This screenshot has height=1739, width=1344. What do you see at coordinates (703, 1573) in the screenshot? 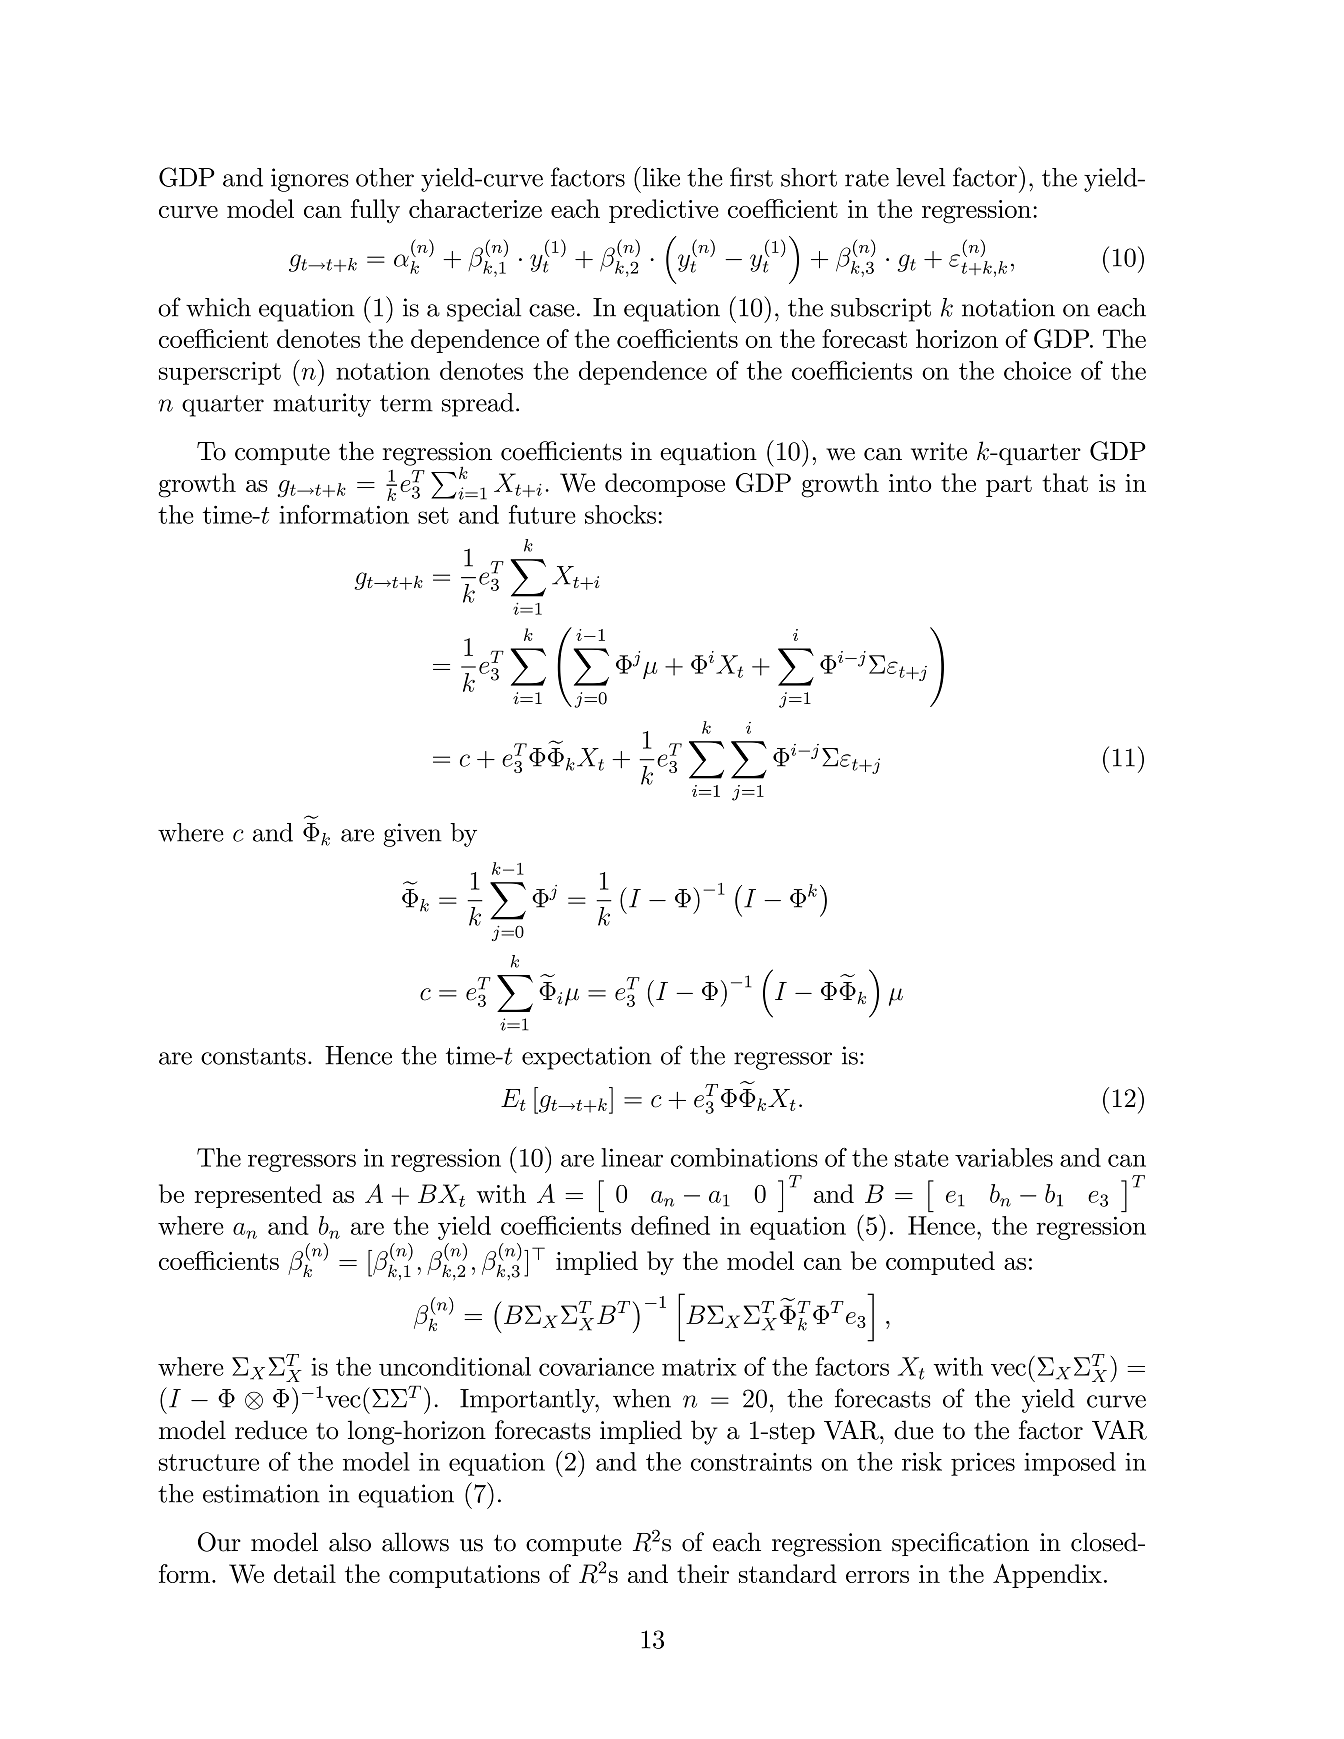
I see `their` at bounding box center [703, 1573].
